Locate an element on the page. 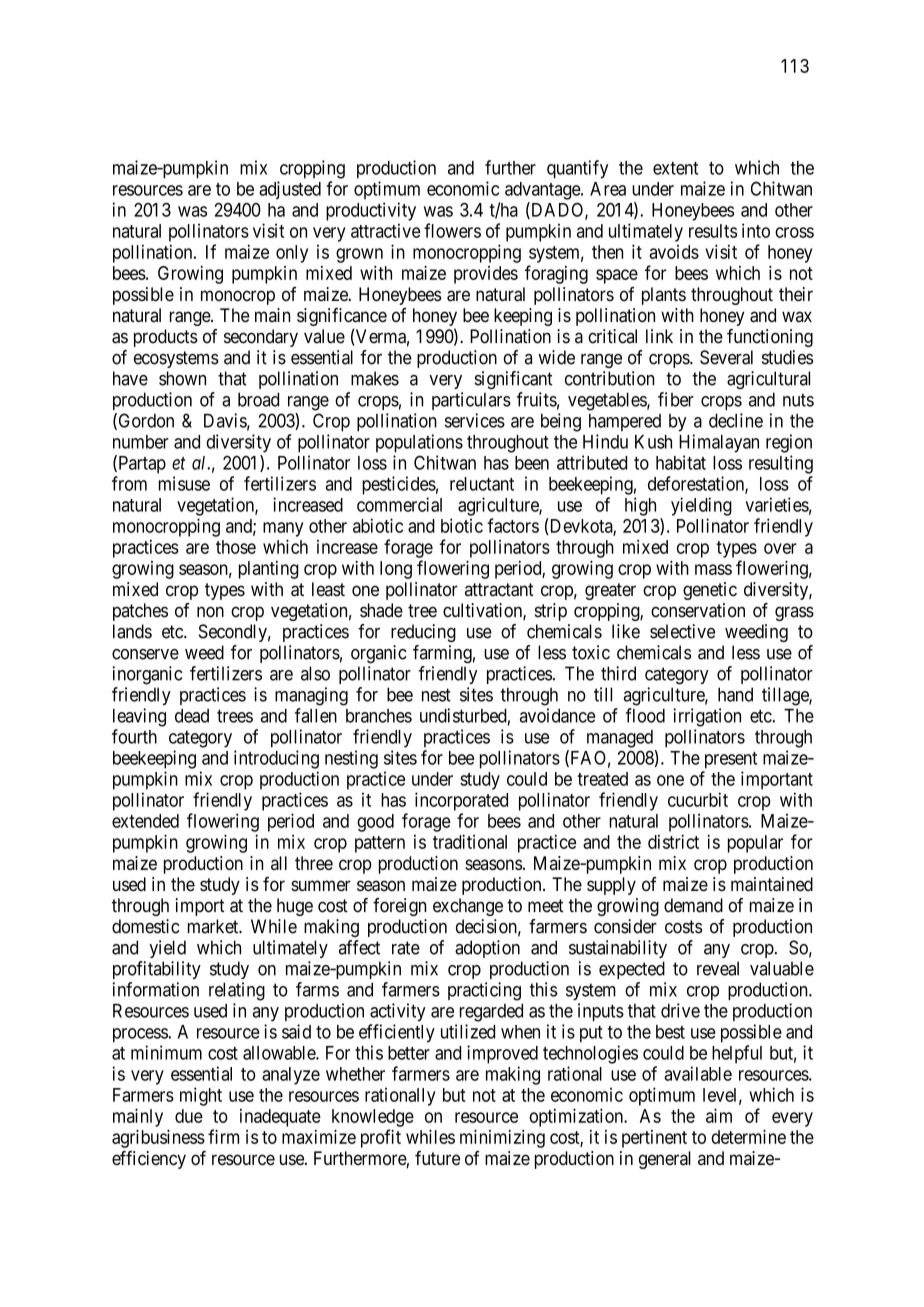 The width and height of the image is (924, 1307). adjusted is located at coordinates (290, 190).
